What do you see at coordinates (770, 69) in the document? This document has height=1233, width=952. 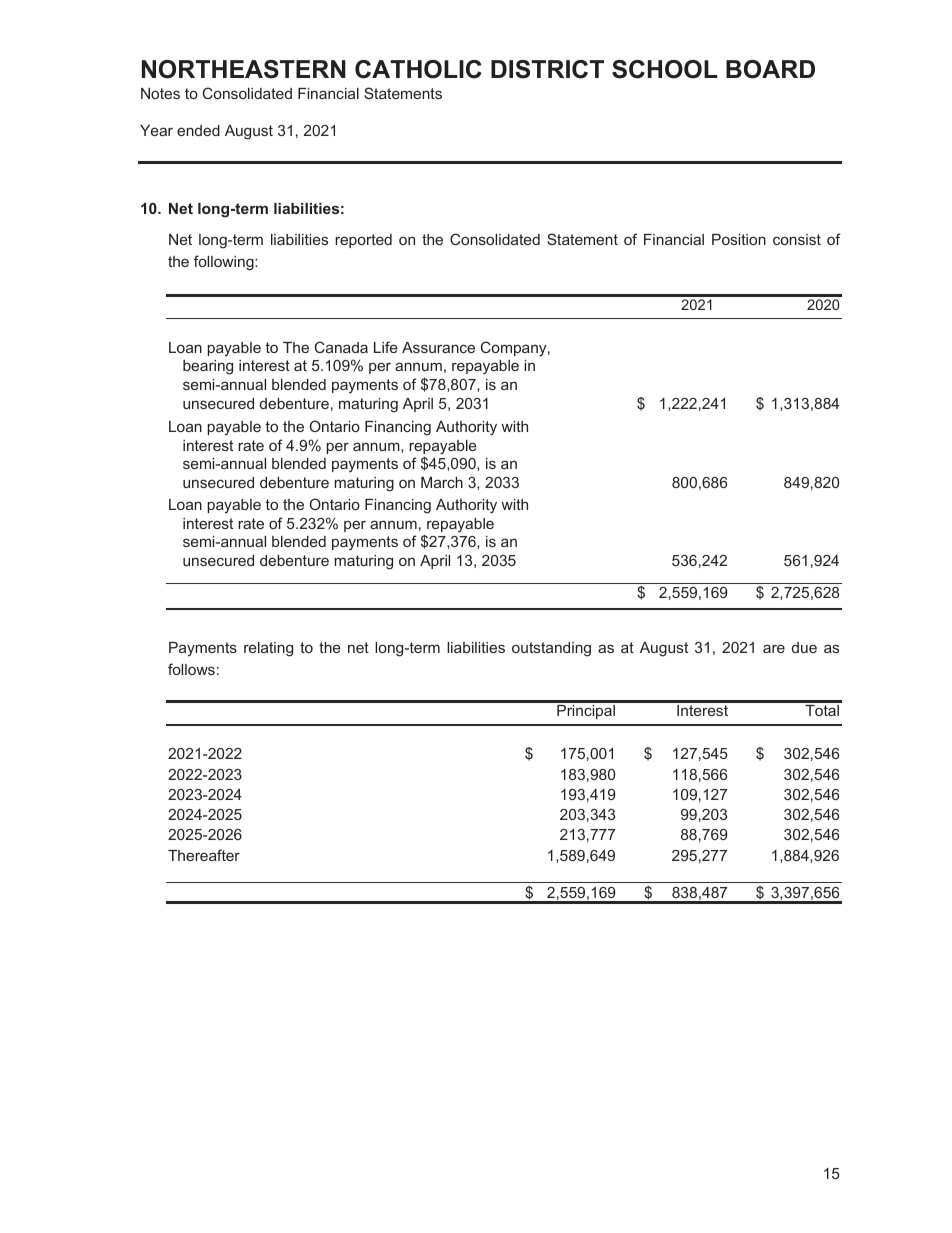 I see `BOARD` at bounding box center [770, 69].
